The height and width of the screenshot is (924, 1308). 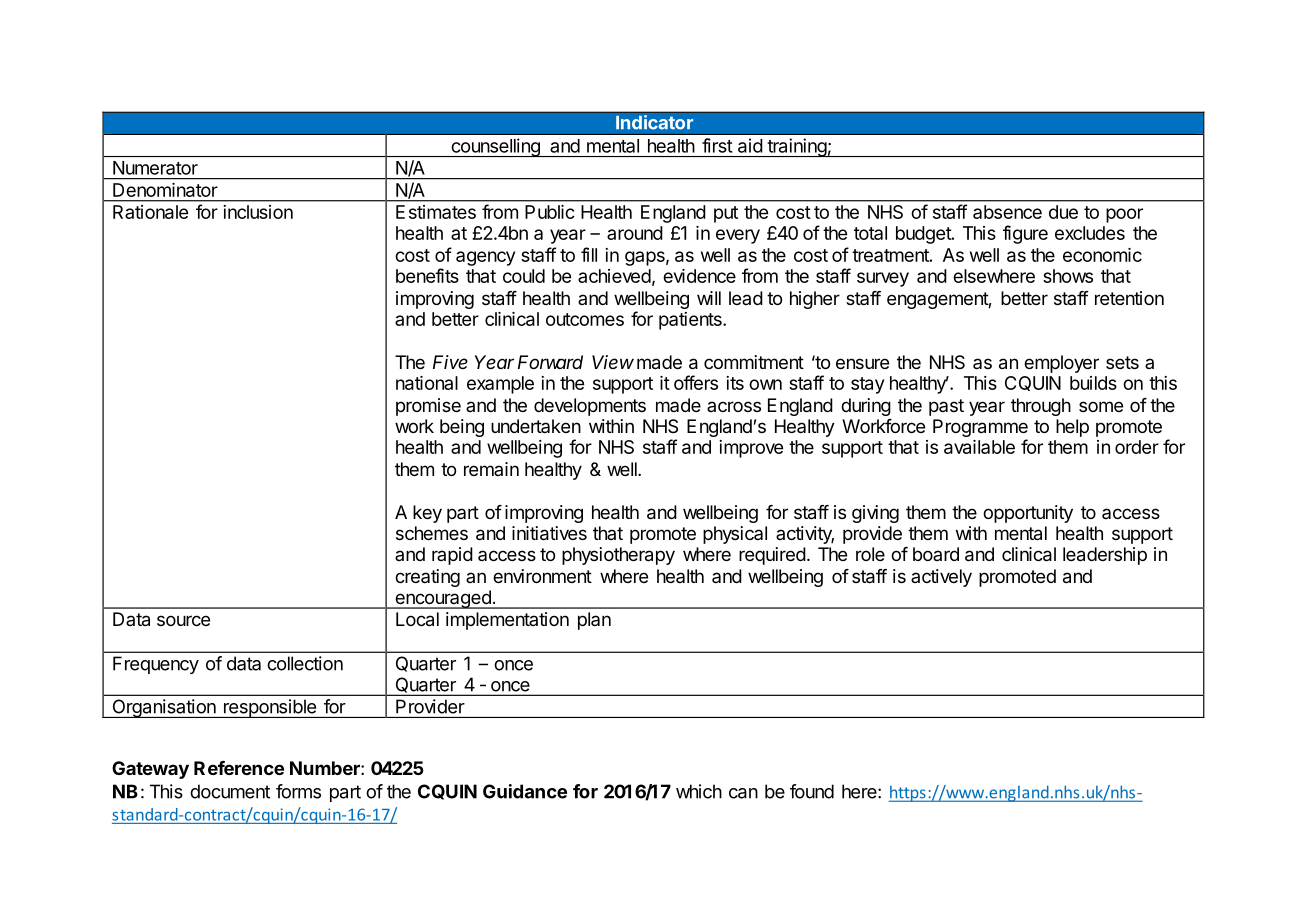 What do you see at coordinates (941, 578) in the screenshot?
I see `actively` at bounding box center [941, 578].
